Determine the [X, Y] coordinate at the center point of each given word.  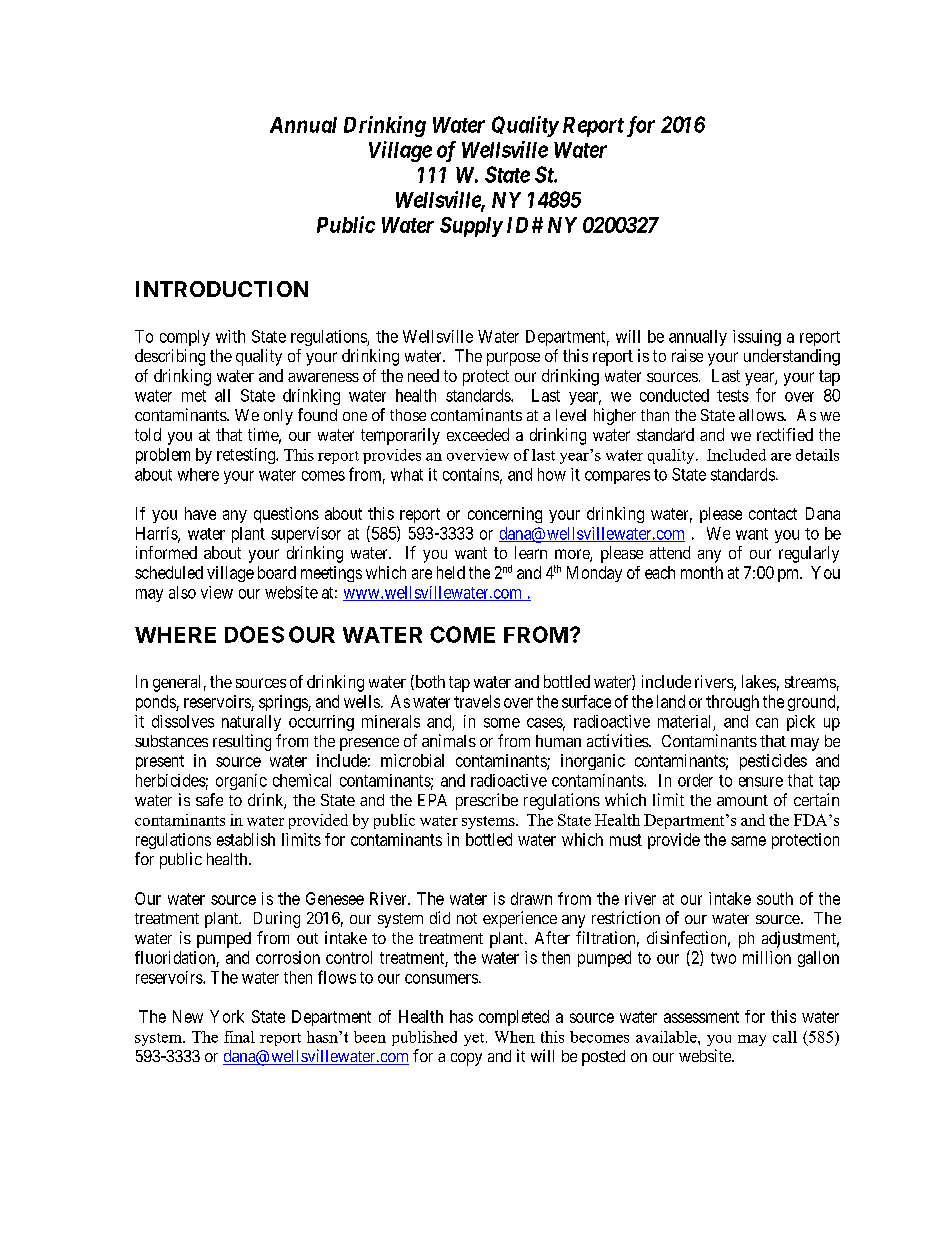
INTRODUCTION [222, 289]
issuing [757, 338]
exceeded [478, 434]
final [239, 1037]
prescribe [487, 801]
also [182, 592]
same [748, 841]
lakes [759, 681]
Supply [471, 227]
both [429, 682]
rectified [785, 434]
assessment [701, 1017]
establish [246, 839]
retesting [247, 456]
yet [475, 1039]
